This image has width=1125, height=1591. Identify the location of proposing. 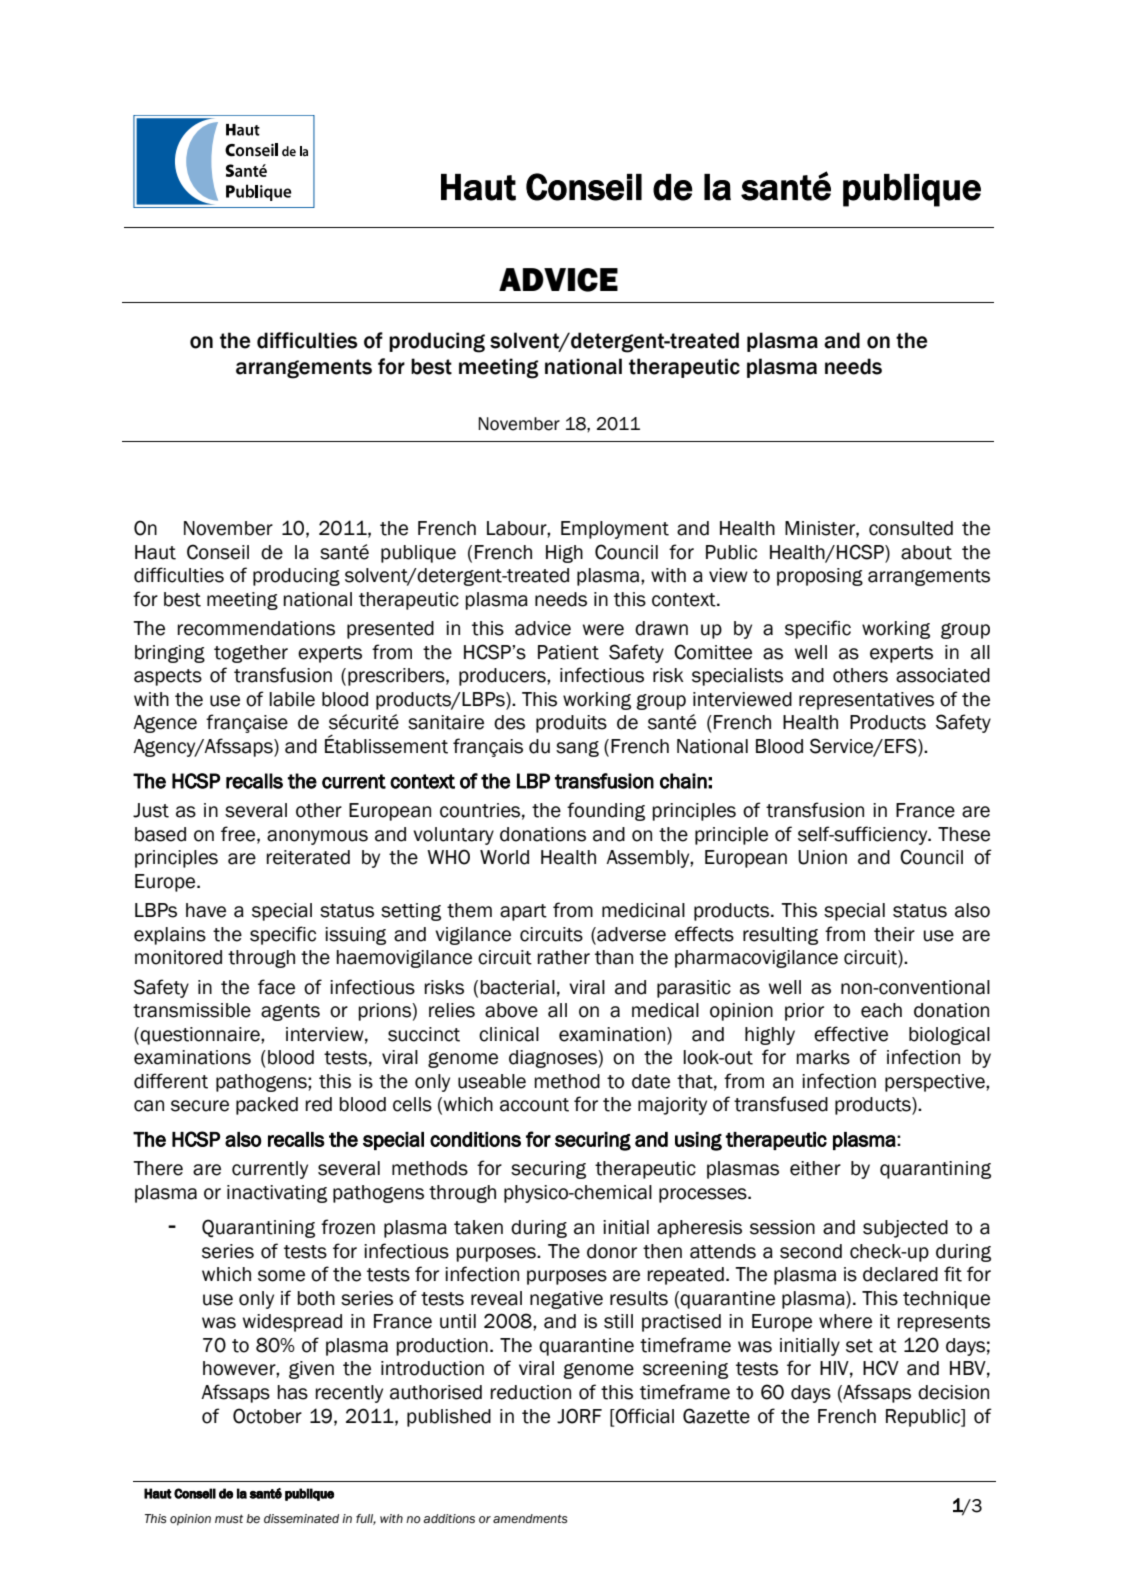
(820, 577).
